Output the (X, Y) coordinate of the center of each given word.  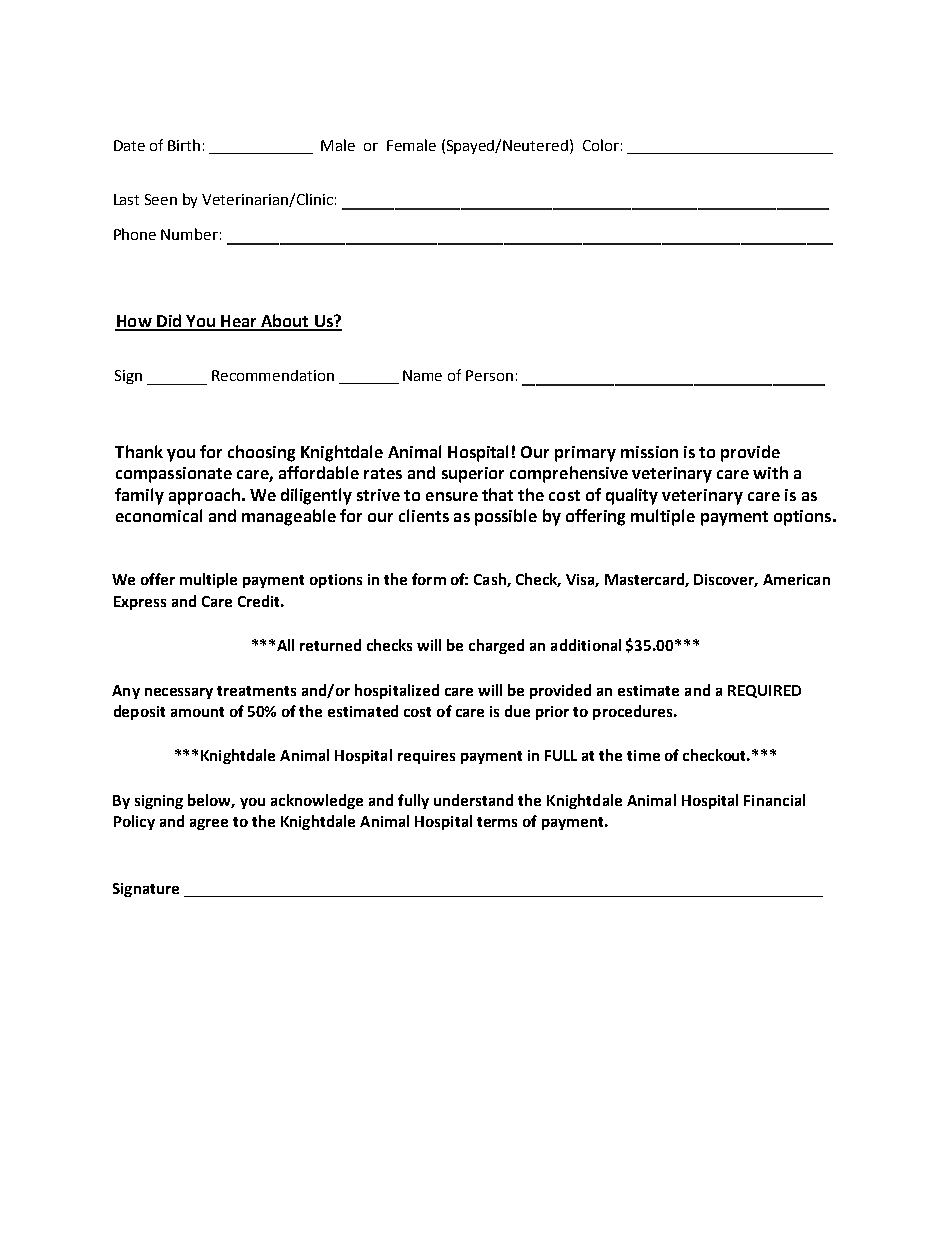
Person (489, 375)
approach (204, 496)
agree (209, 824)
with (770, 472)
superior (473, 475)
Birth (184, 145)
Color (601, 145)
